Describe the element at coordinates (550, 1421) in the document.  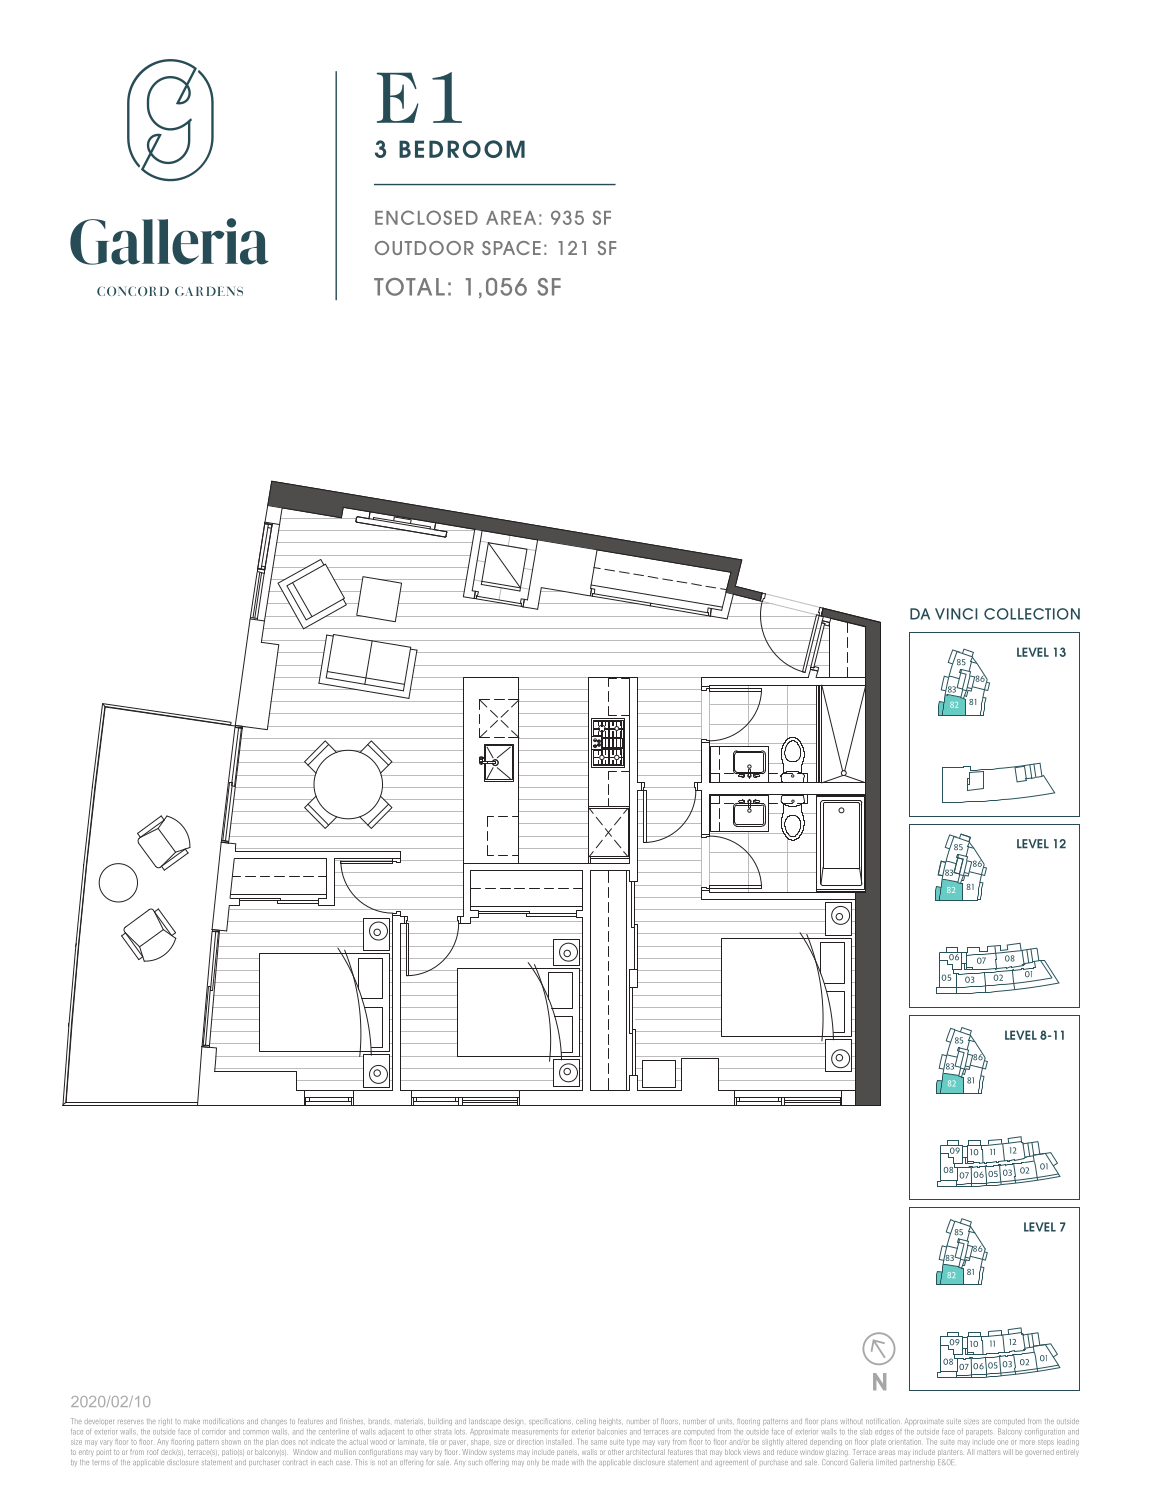
I see `specifications` at that location.
